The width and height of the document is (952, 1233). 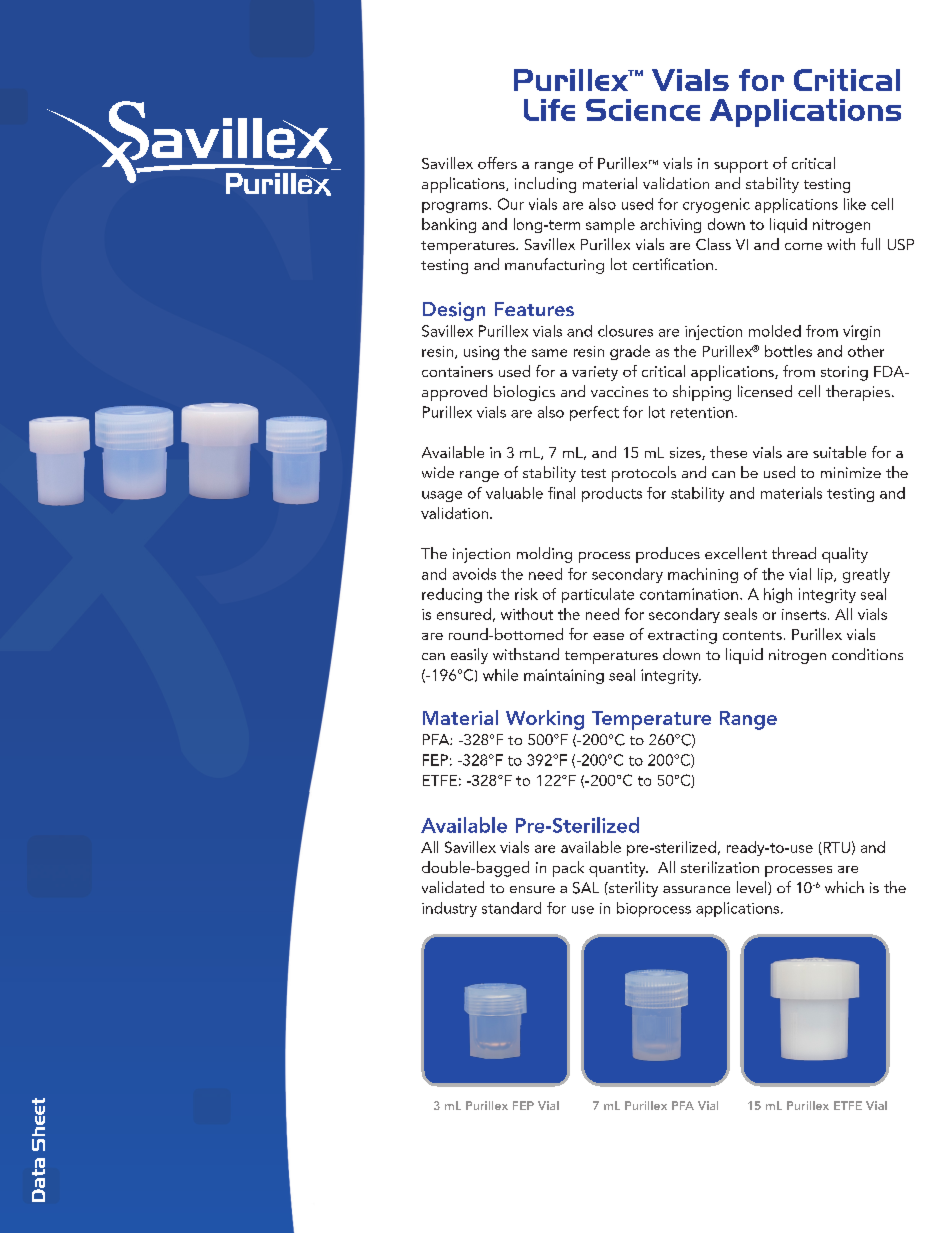 I want to click on conditions, so click(x=867, y=654).
